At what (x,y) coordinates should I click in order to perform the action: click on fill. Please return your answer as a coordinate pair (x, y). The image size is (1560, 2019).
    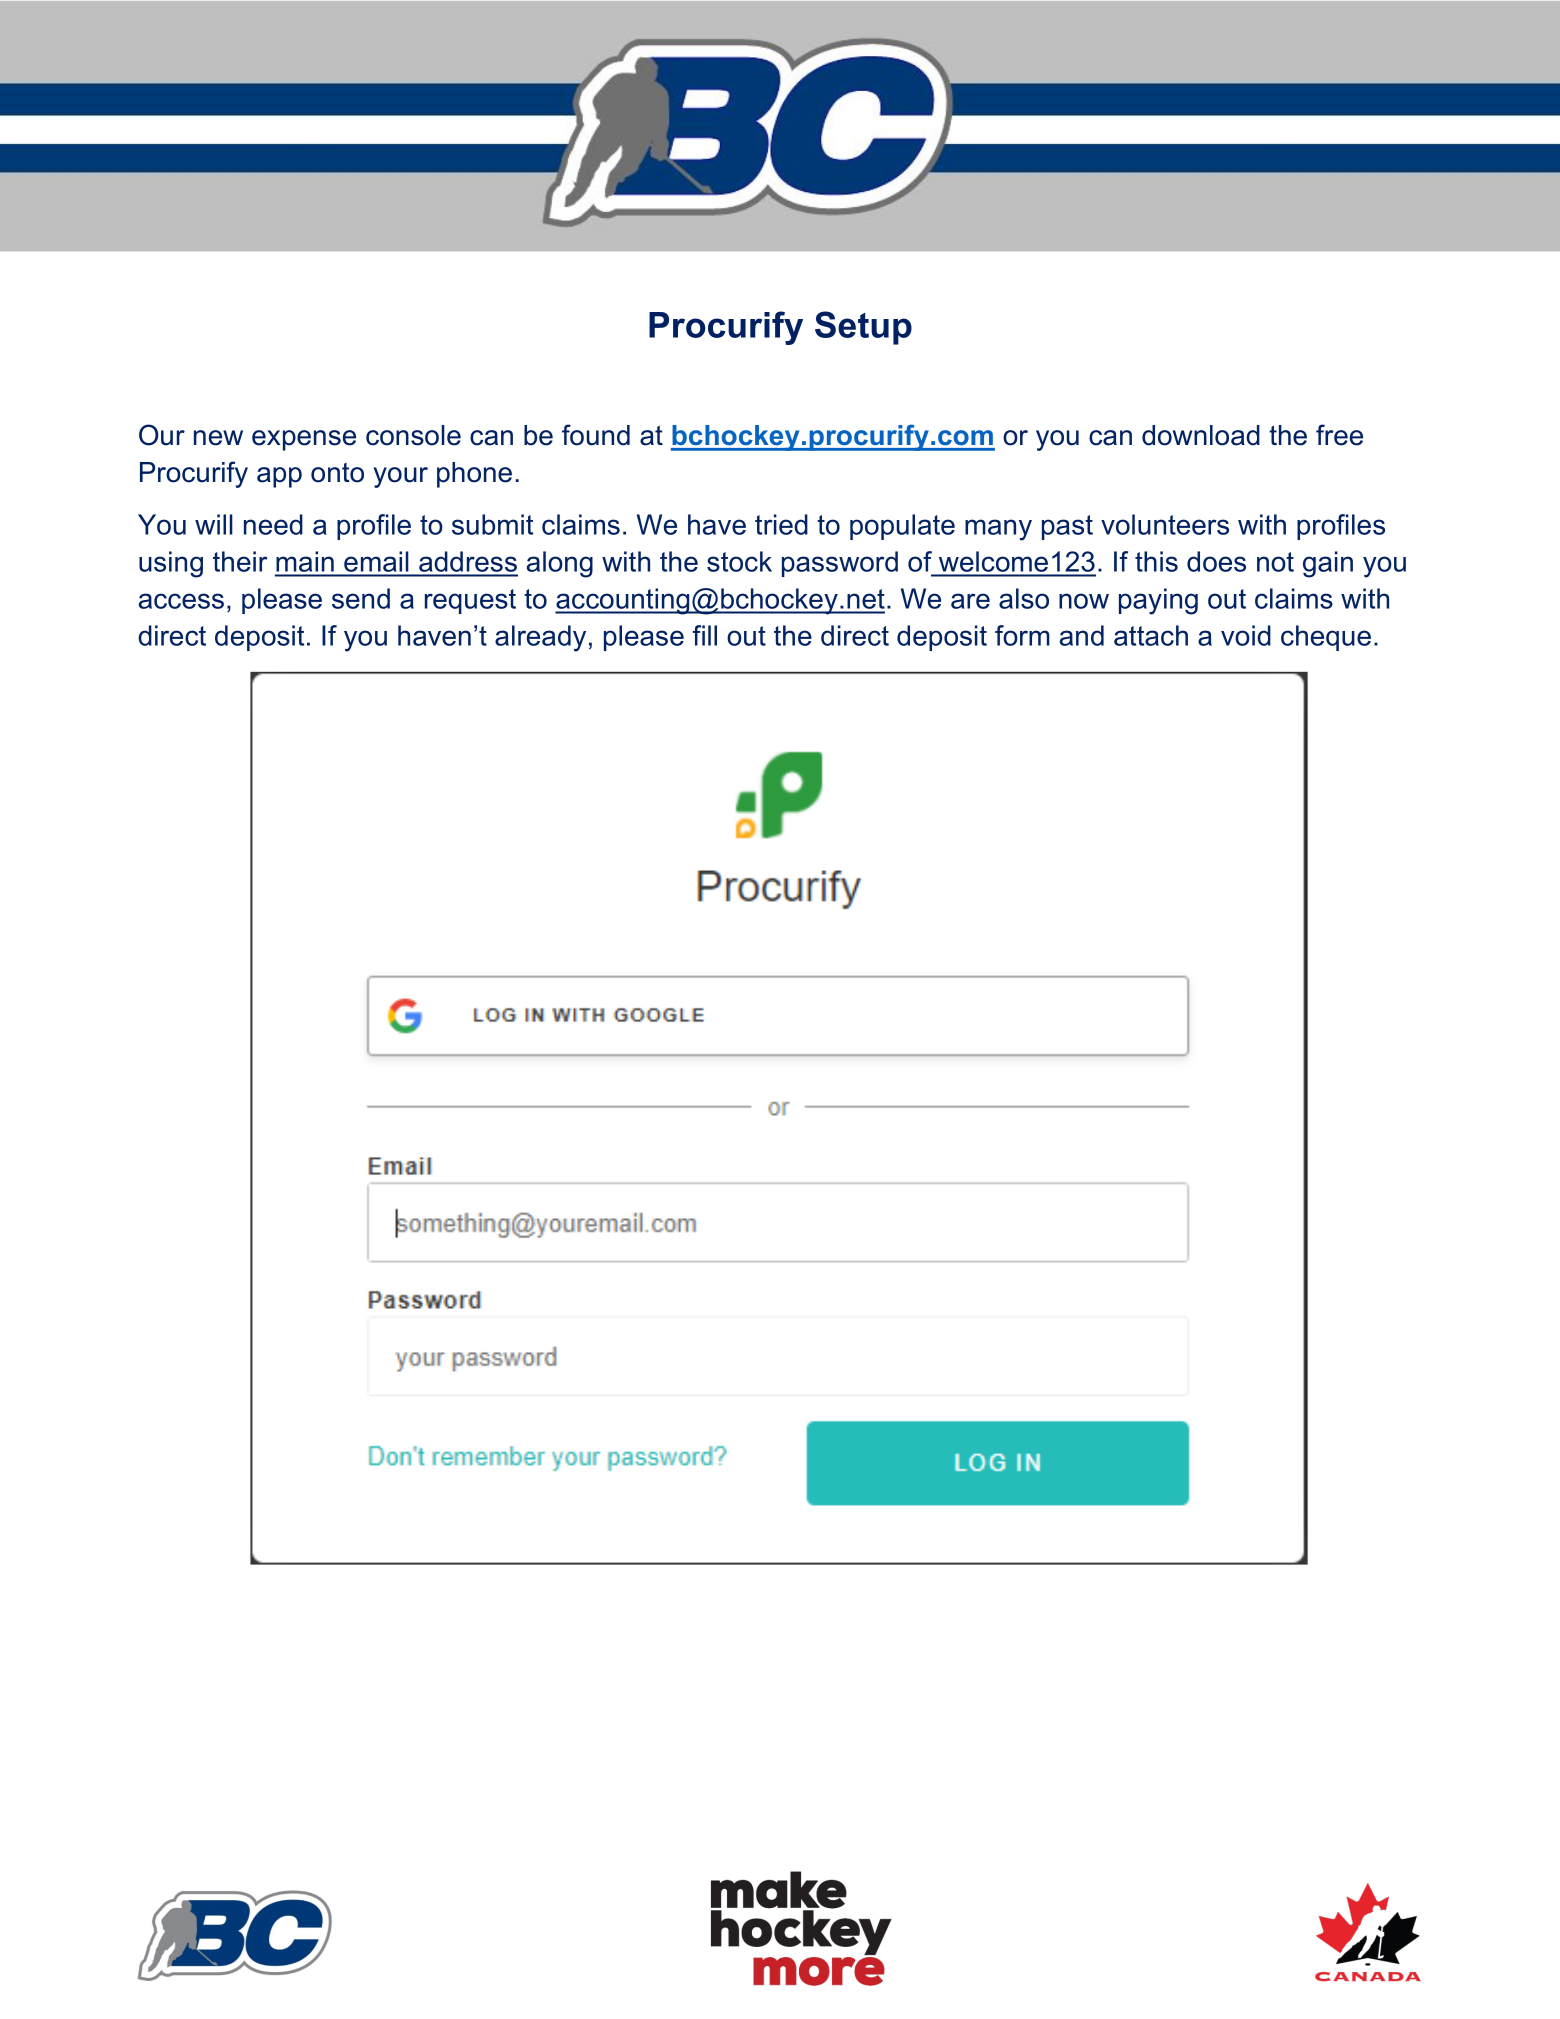
    Looking at the image, I should click on (704, 635).
